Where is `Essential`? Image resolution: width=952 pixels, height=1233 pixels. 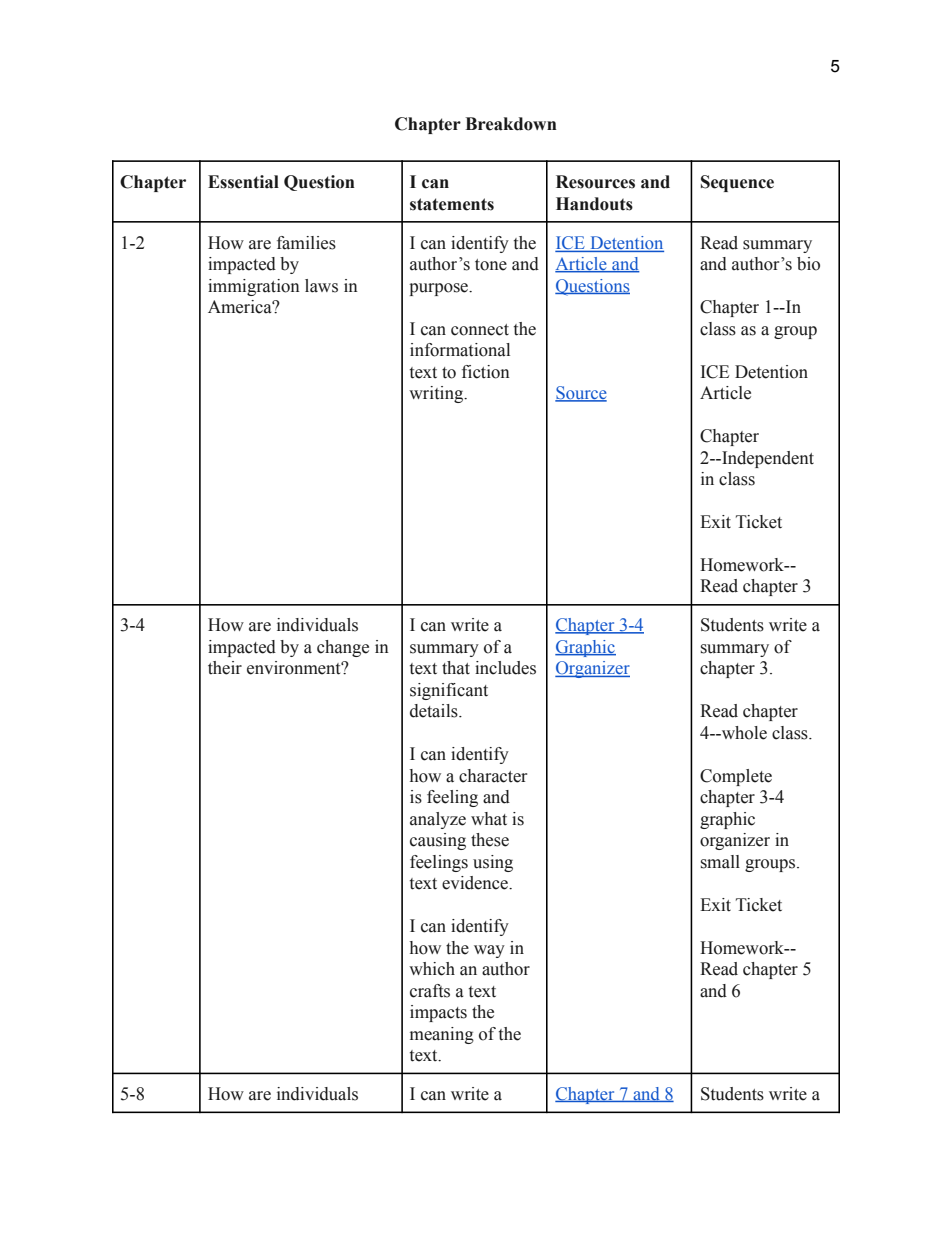
Essential is located at coordinates (243, 182).
